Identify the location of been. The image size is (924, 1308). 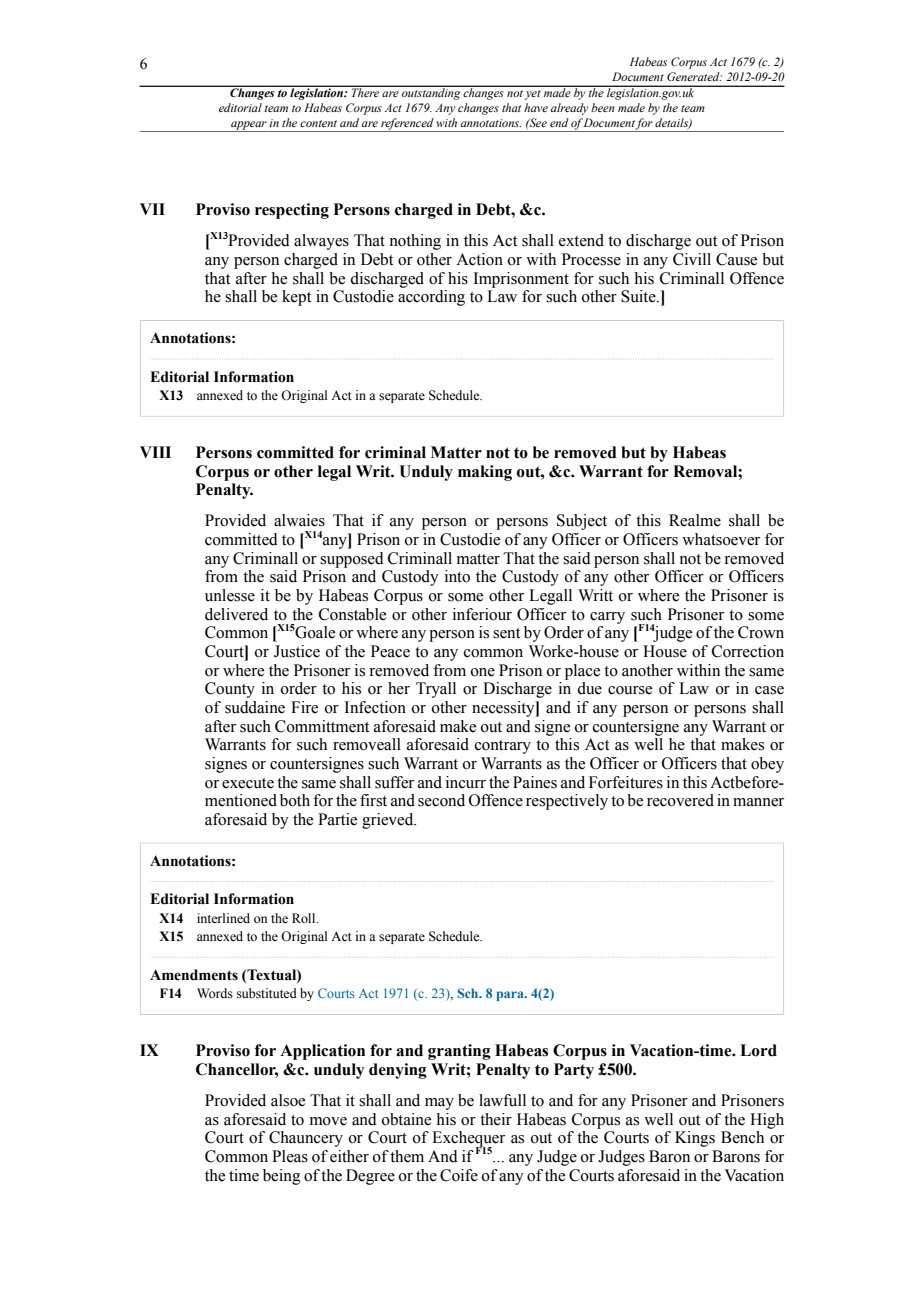
(603, 107).
